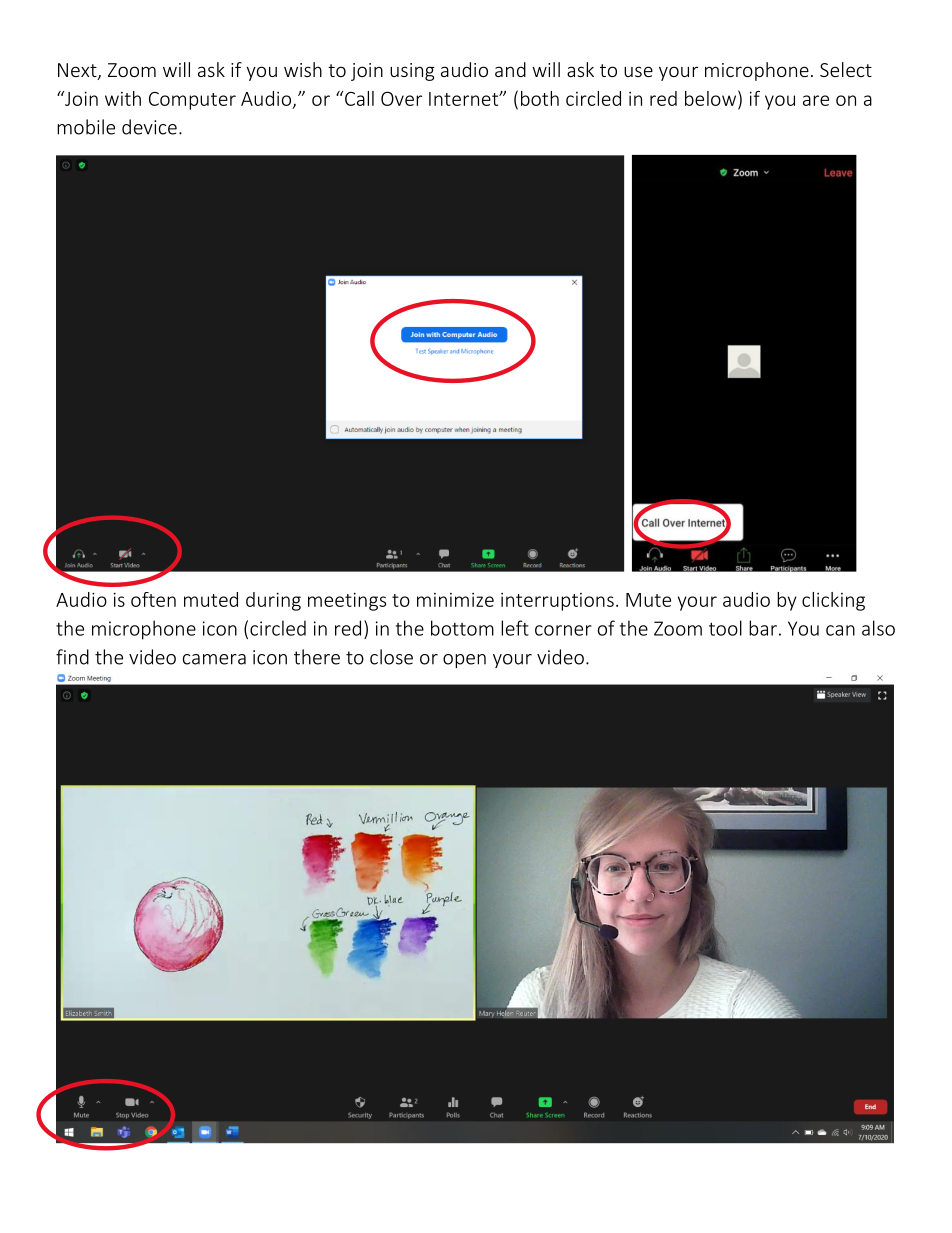 The height and width of the screenshot is (1233, 952). I want to click on are, so click(816, 100).
